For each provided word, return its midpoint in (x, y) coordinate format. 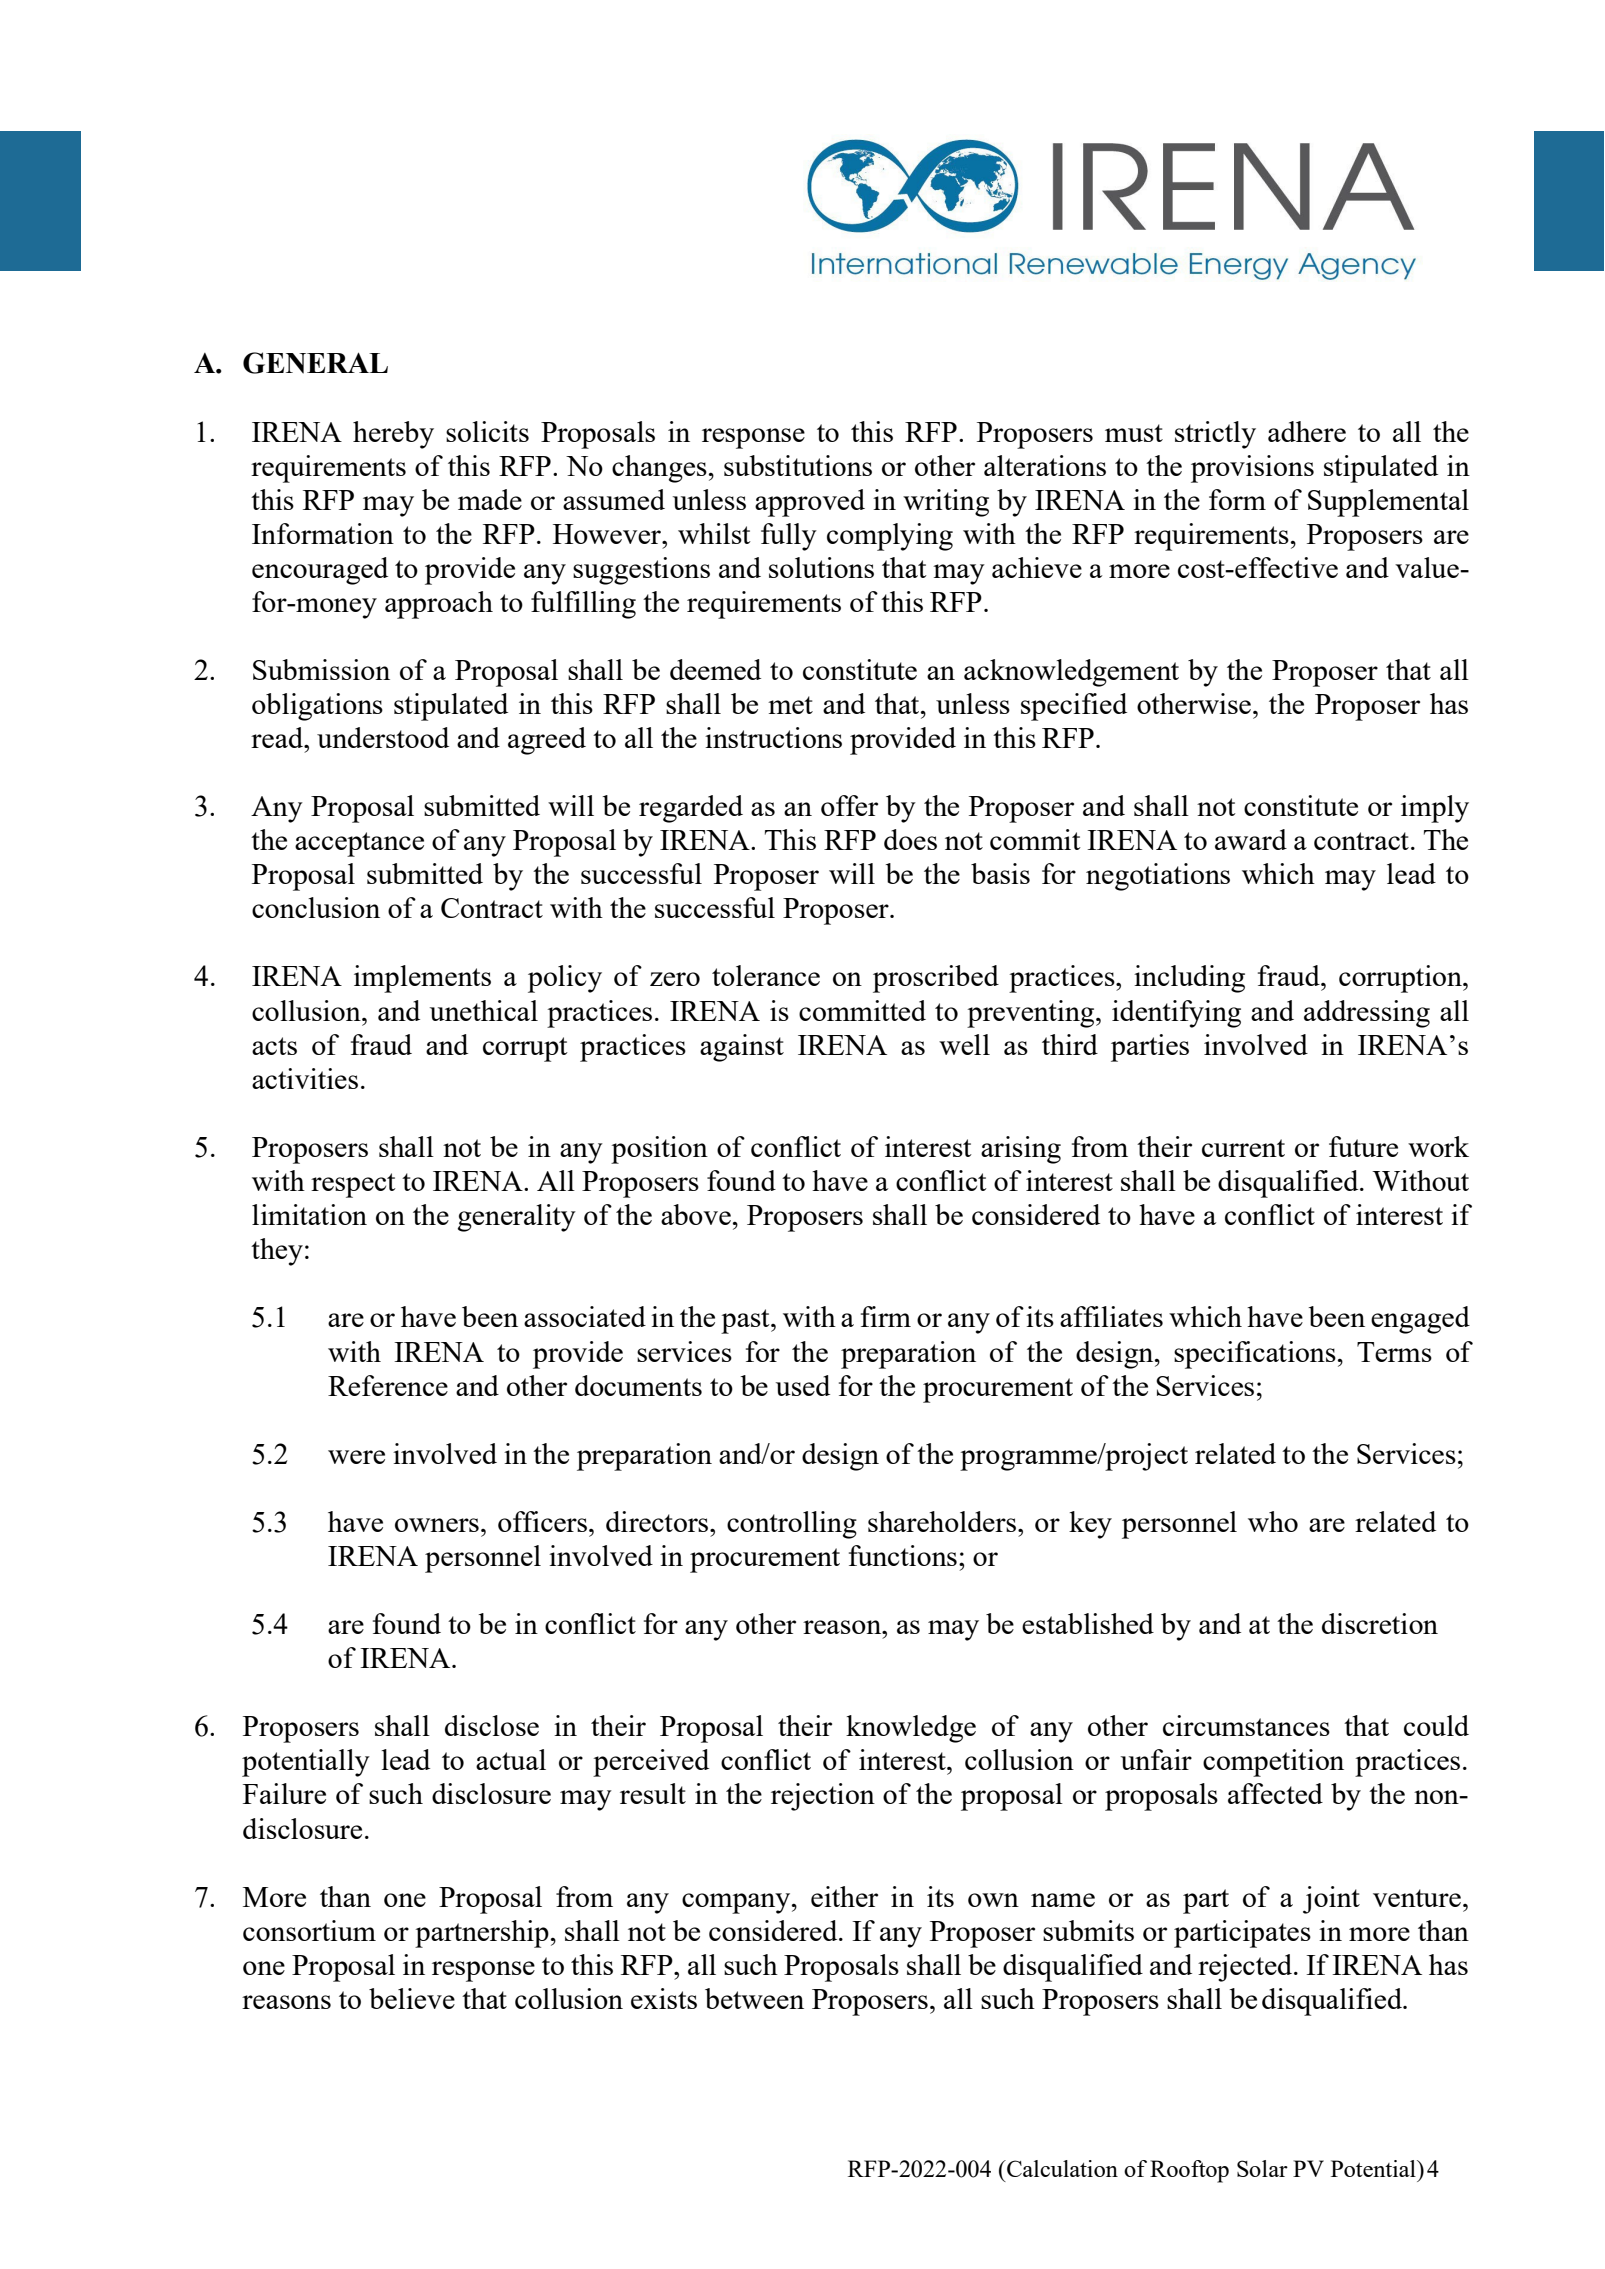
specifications (1255, 1355)
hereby (393, 435)
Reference (388, 1385)
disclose (492, 1725)
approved (810, 503)
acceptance (359, 844)
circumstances (1246, 1725)
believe (412, 1998)
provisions (1252, 469)
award (1251, 839)
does (910, 839)
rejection (823, 1797)
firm (886, 1316)
